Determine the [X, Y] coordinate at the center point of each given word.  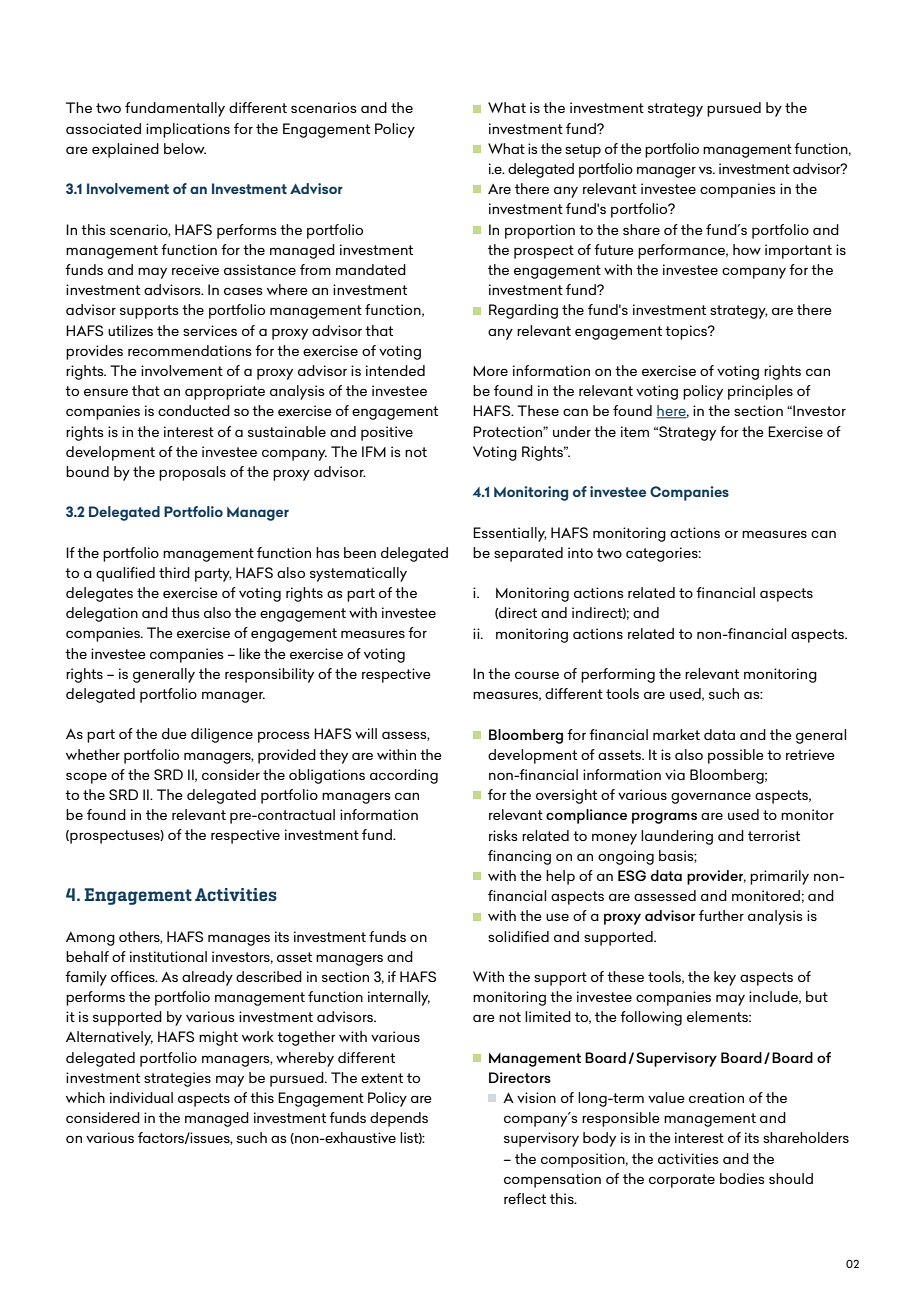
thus [185, 612]
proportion [540, 231]
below [185, 148]
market [676, 734]
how [747, 249]
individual [141, 1097]
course [537, 675]
